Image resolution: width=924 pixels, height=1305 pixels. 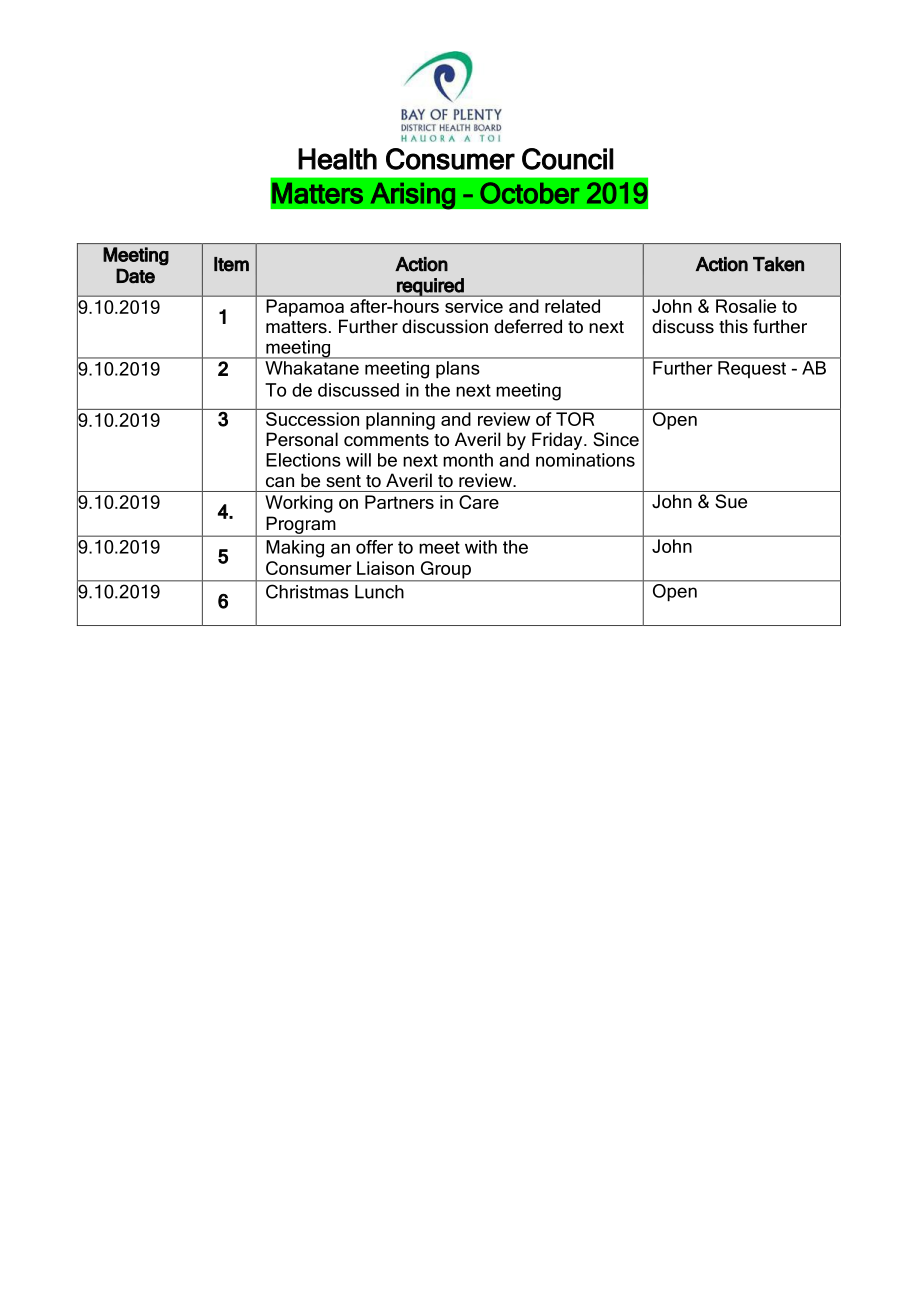 I want to click on service, so click(x=474, y=306).
